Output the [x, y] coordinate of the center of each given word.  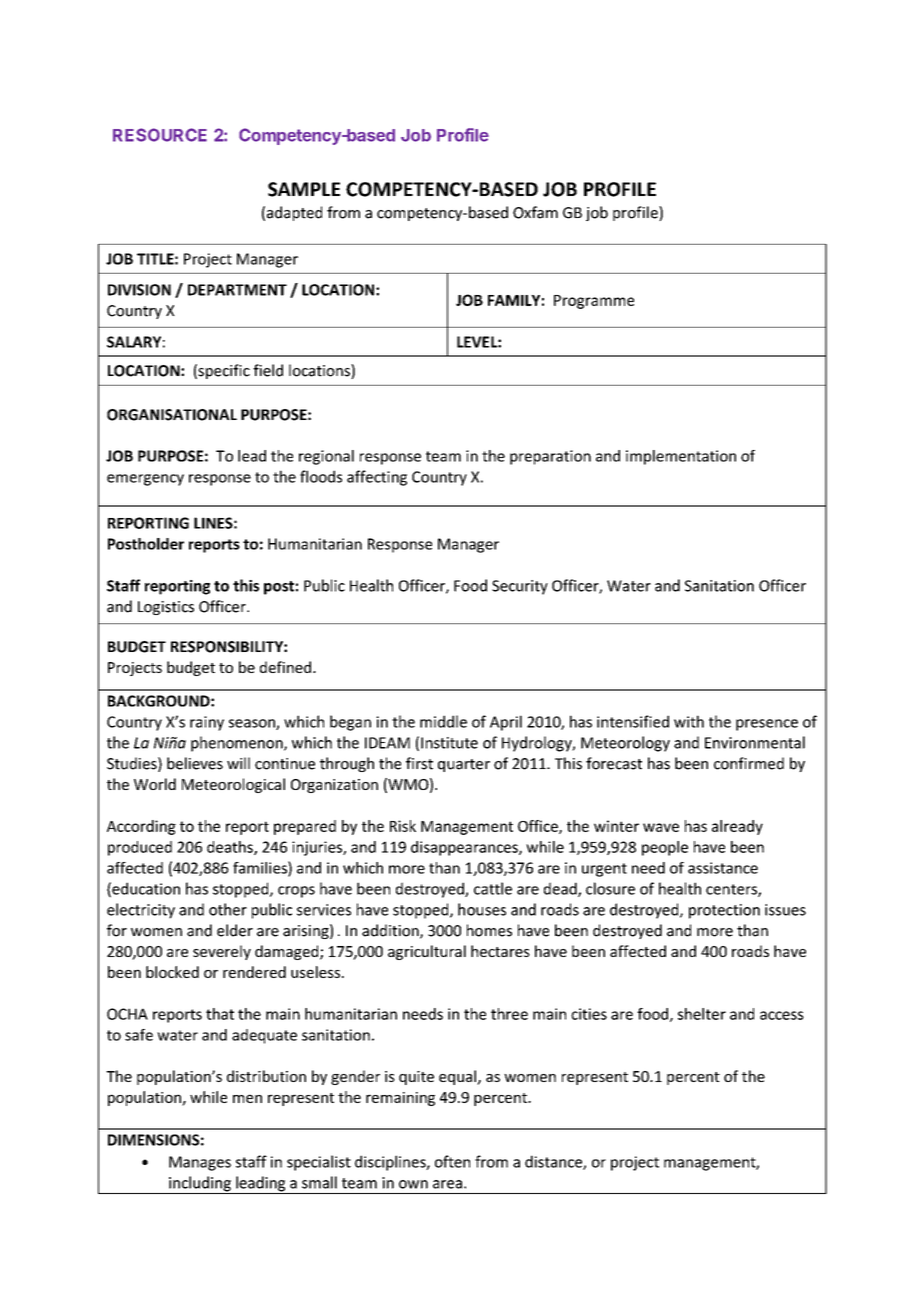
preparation [550, 457]
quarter [464, 765]
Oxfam [535, 212]
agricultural [427, 952]
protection [724, 911]
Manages [200, 1163]
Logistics [166, 608]
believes [195, 763]
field [268, 370]
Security [520, 587]
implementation [681, 457]
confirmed [749, 763]
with [689, 721]
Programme [594, 302]
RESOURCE [160, 135]
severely [222, 952]
